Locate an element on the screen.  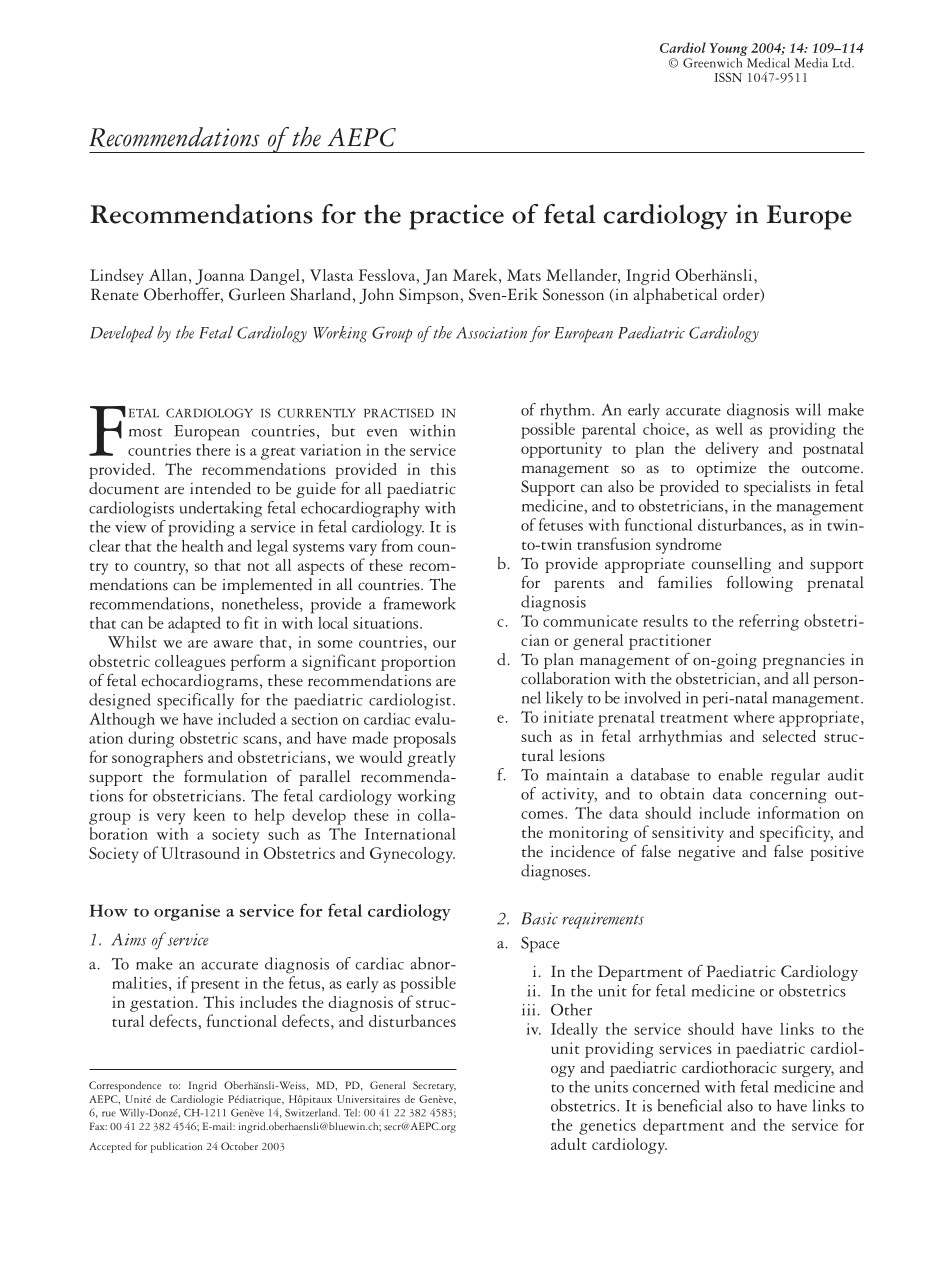
adult is located at coordinates (569, 1144).
